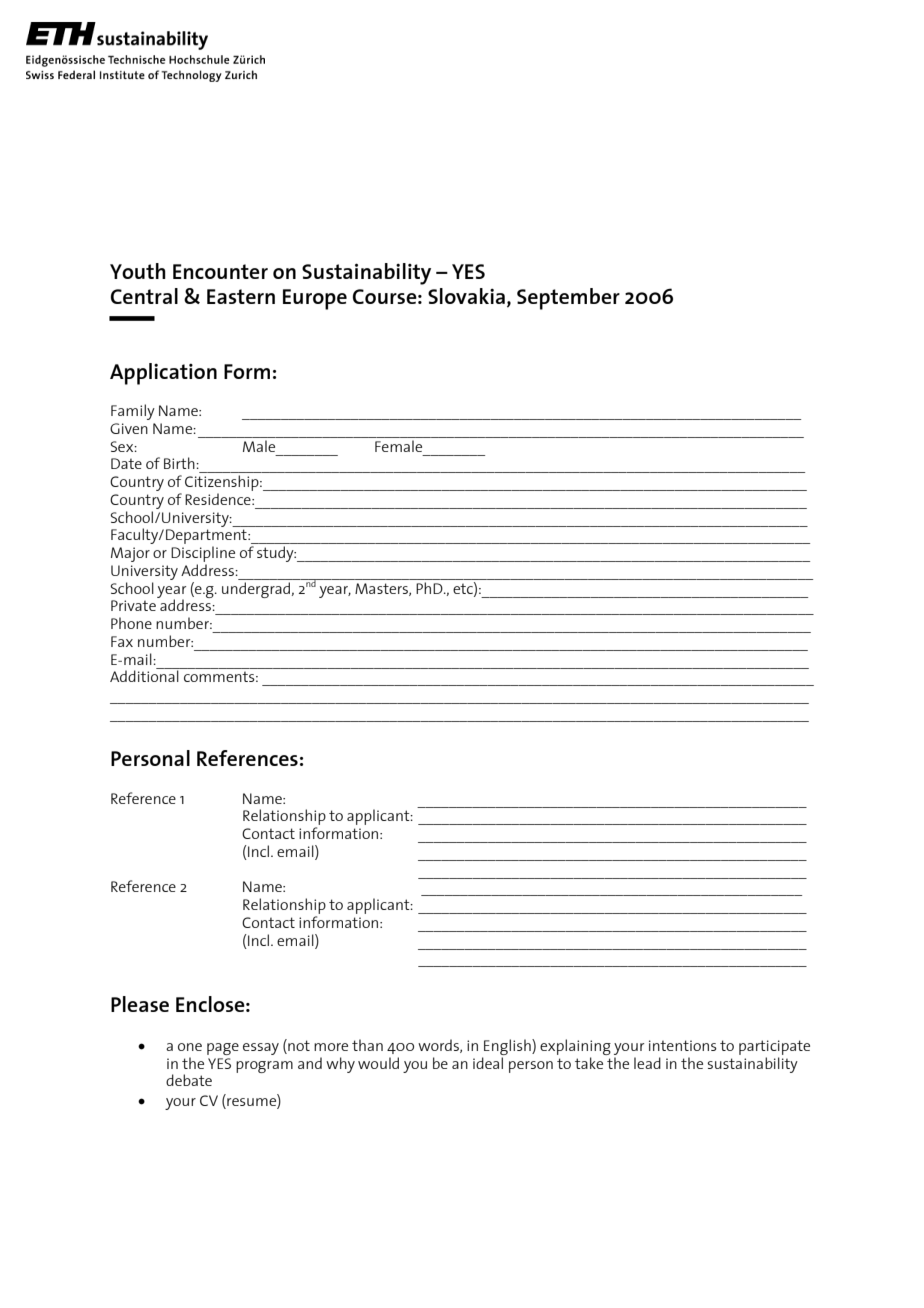 Image resolution: width=924 pixels, height=1308 pixels. I want to click on Phone, so click(131, 623).
